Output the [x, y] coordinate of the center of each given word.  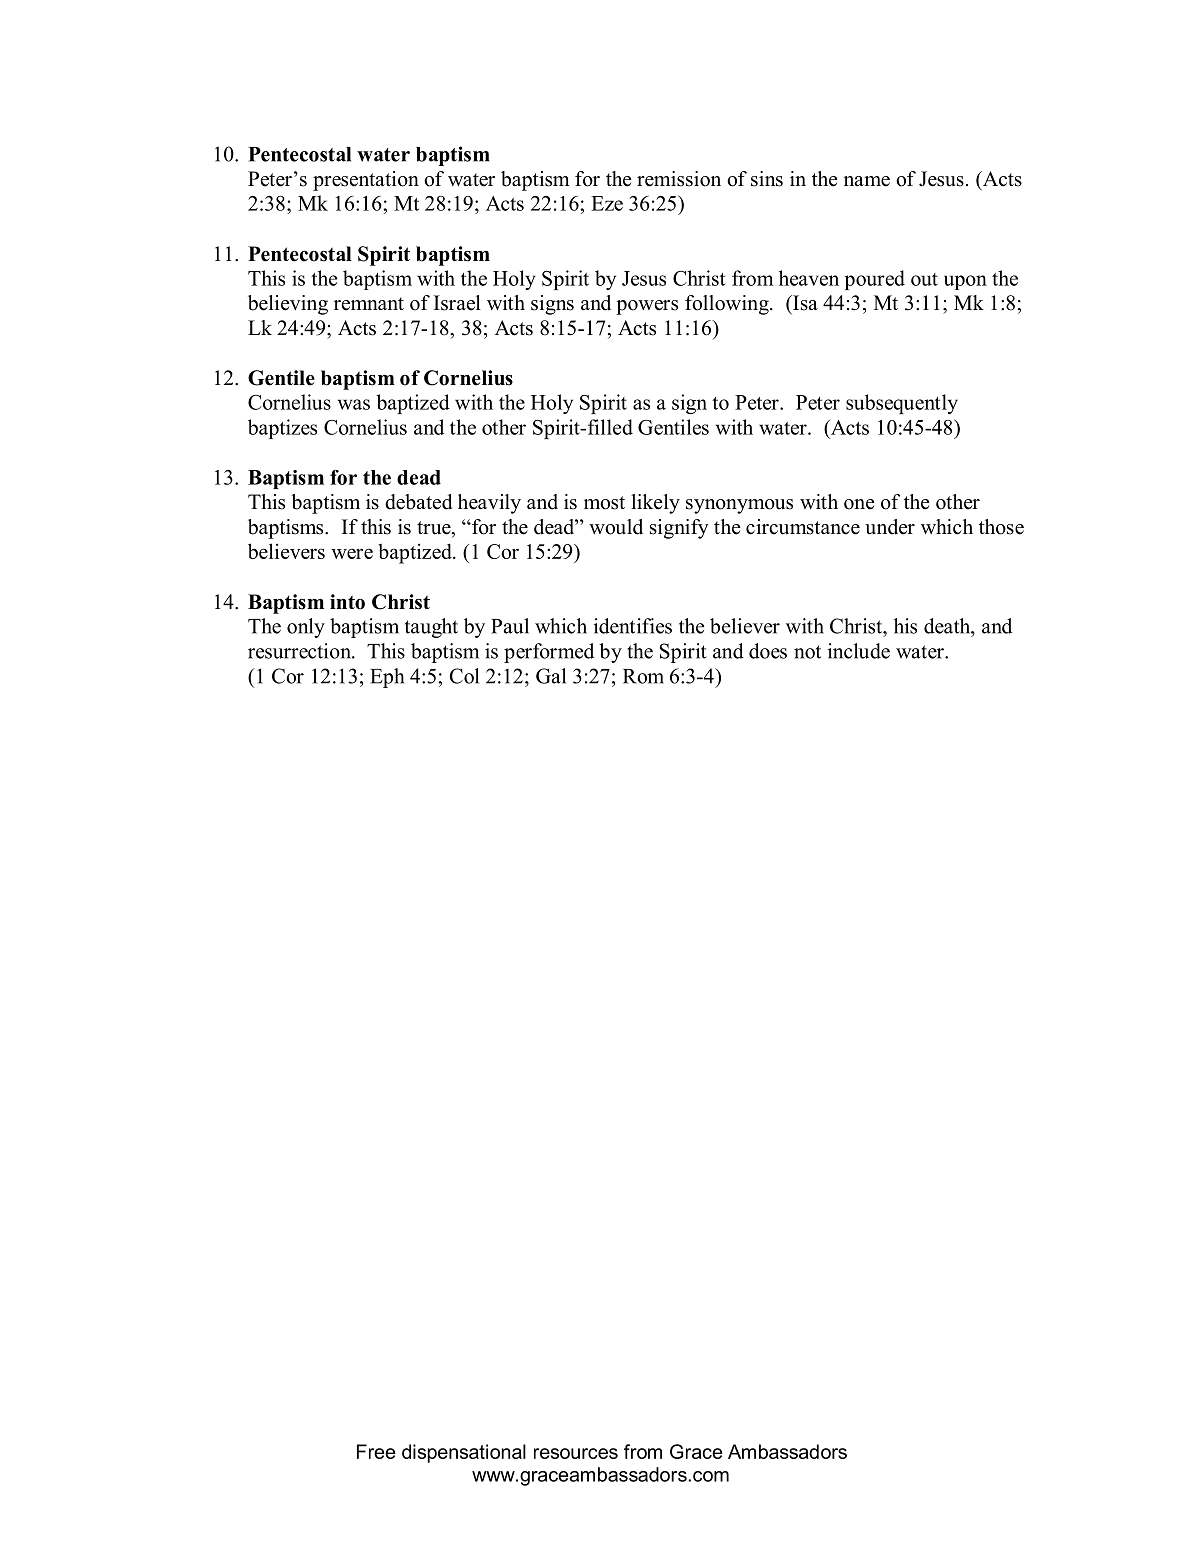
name [867, 181]
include [859, 651]
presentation [366, 181]
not [807, 652]
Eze [607, 203]
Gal [551, 676]
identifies [633, 626]
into [347, 602]
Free [376, 1451]
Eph [387, 678]
